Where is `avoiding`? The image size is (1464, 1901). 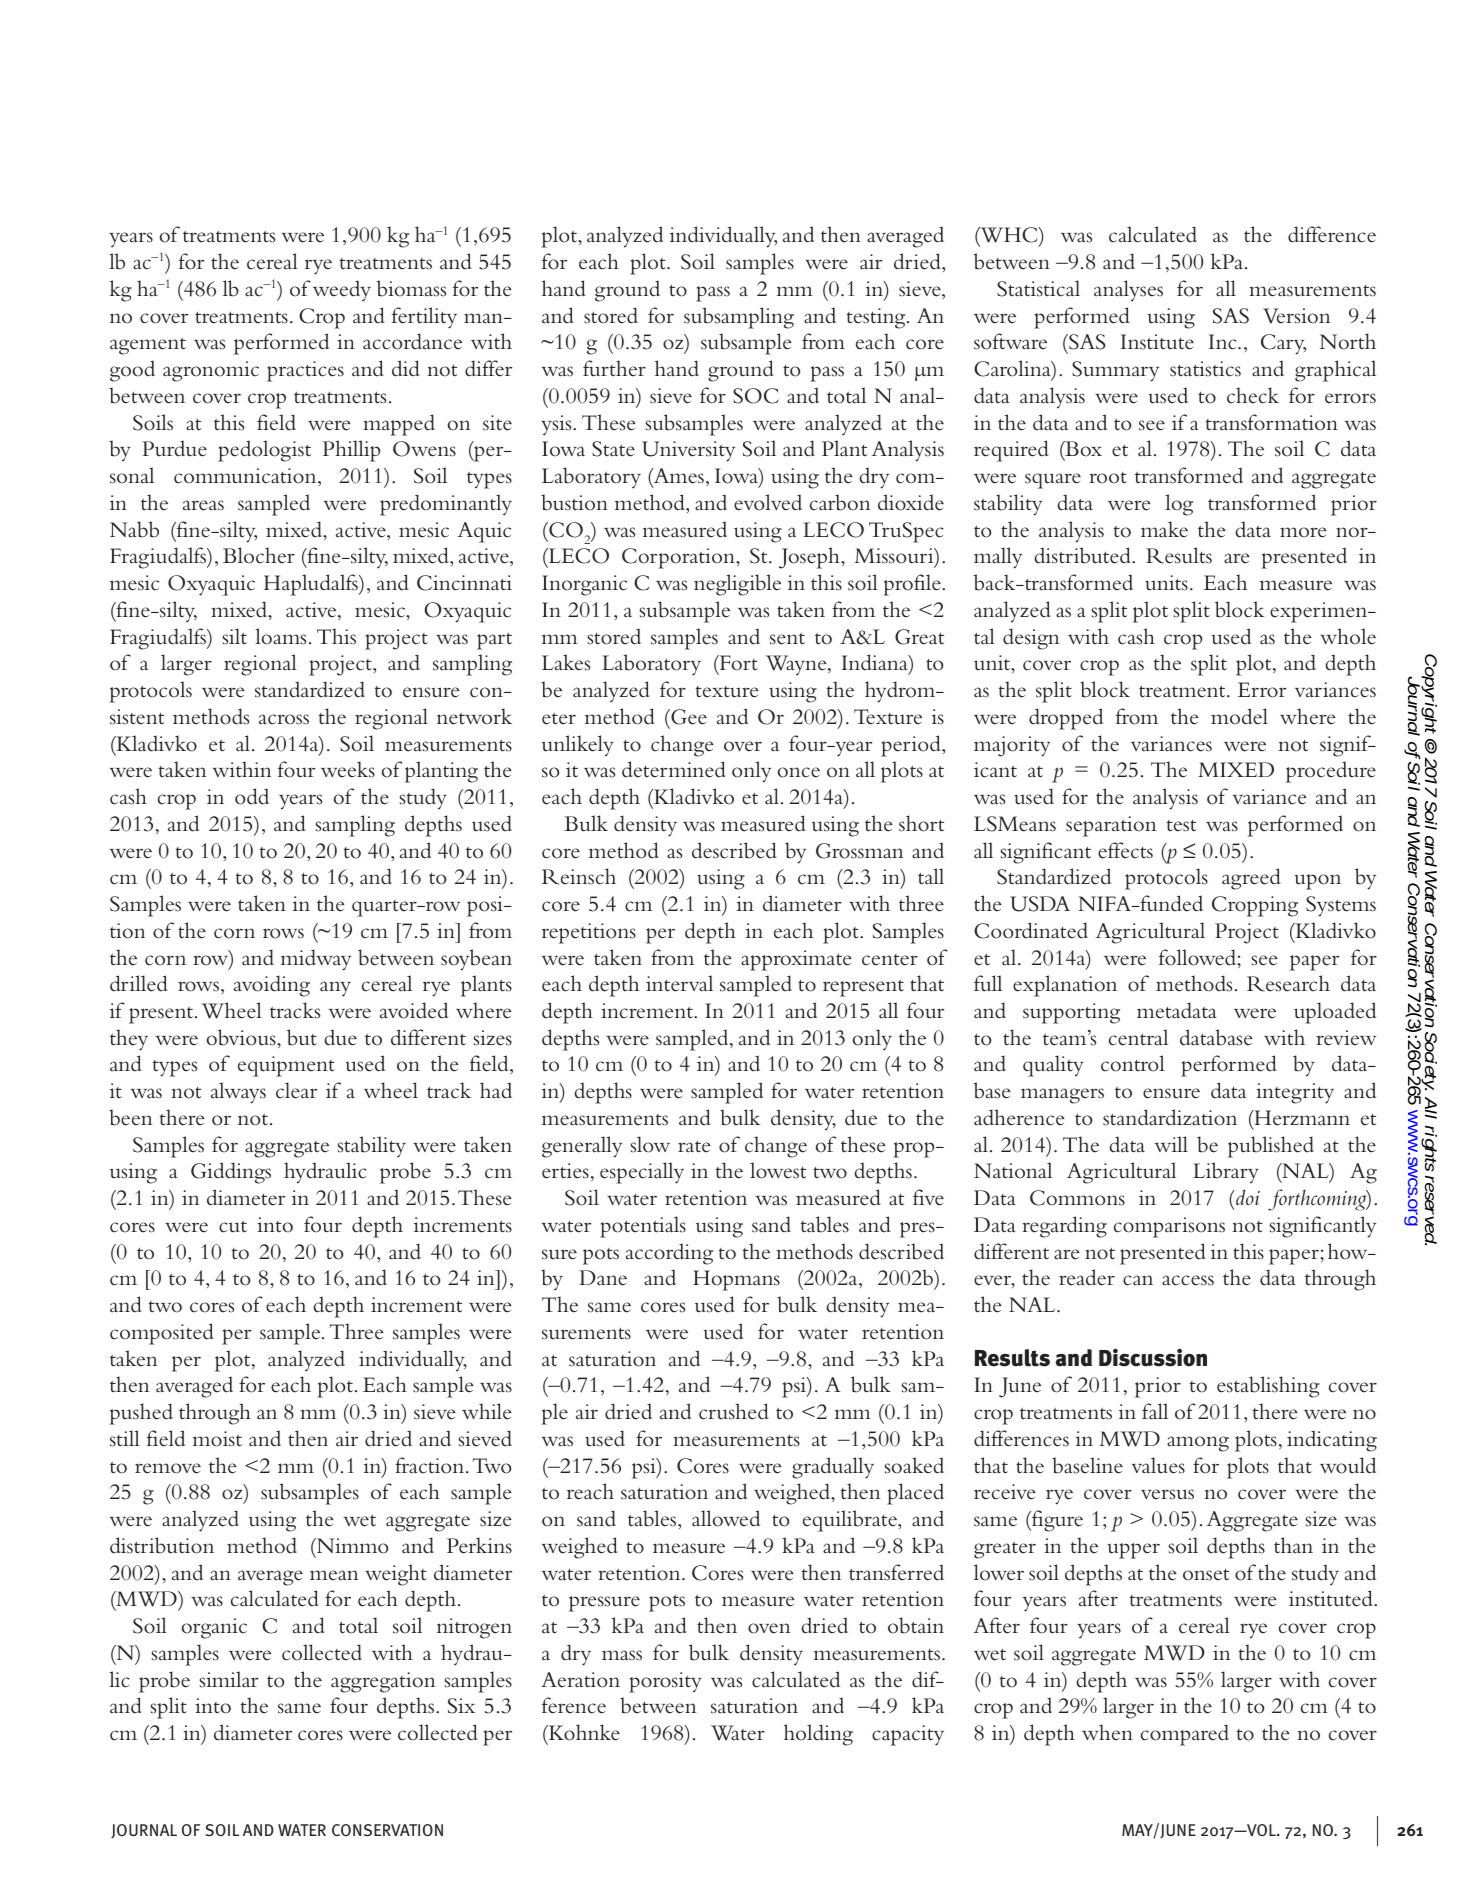 avoiding is located at coordinates (272, 986).
